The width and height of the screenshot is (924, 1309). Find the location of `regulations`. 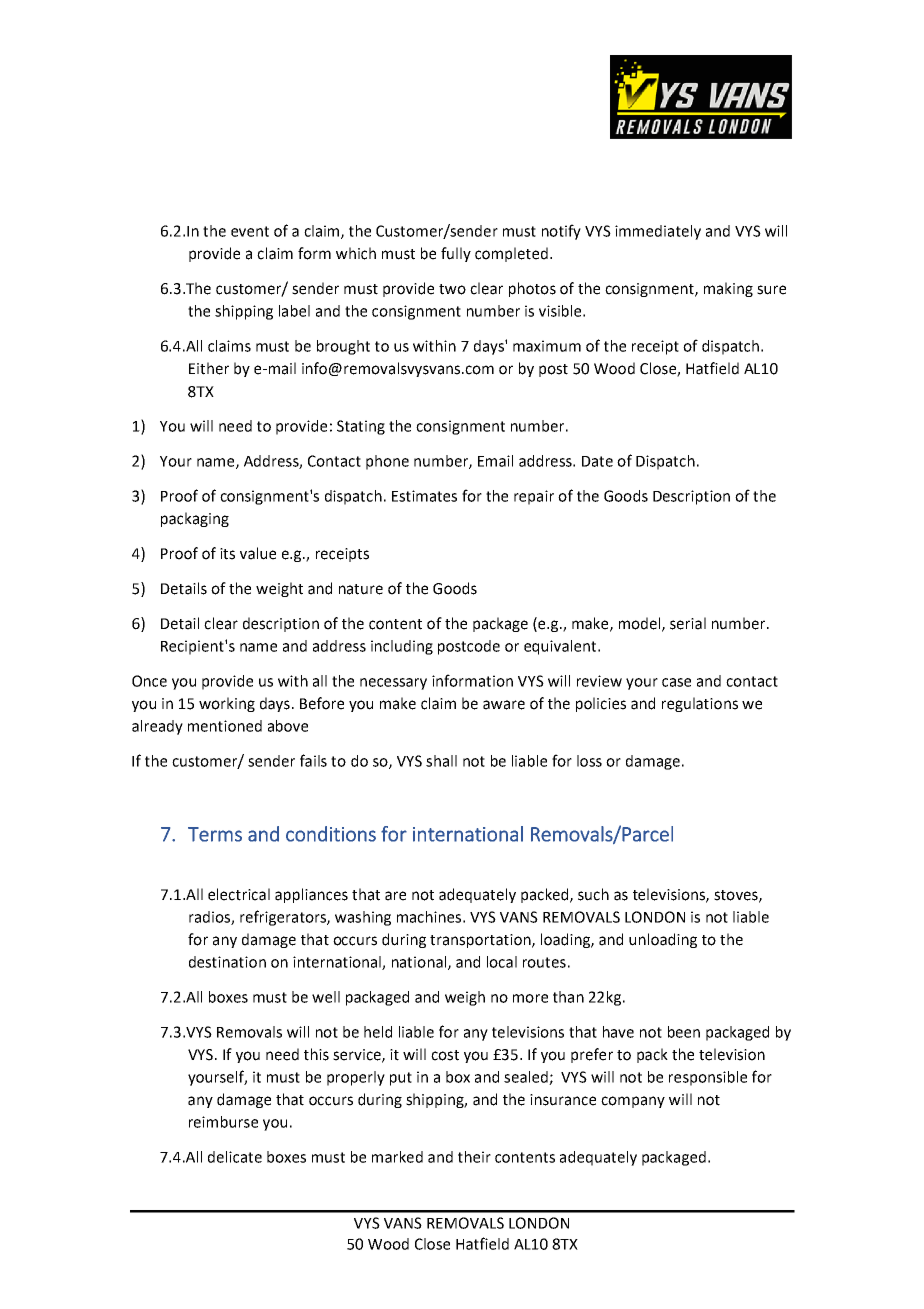

regulations is located at coordinates (700, 704).
